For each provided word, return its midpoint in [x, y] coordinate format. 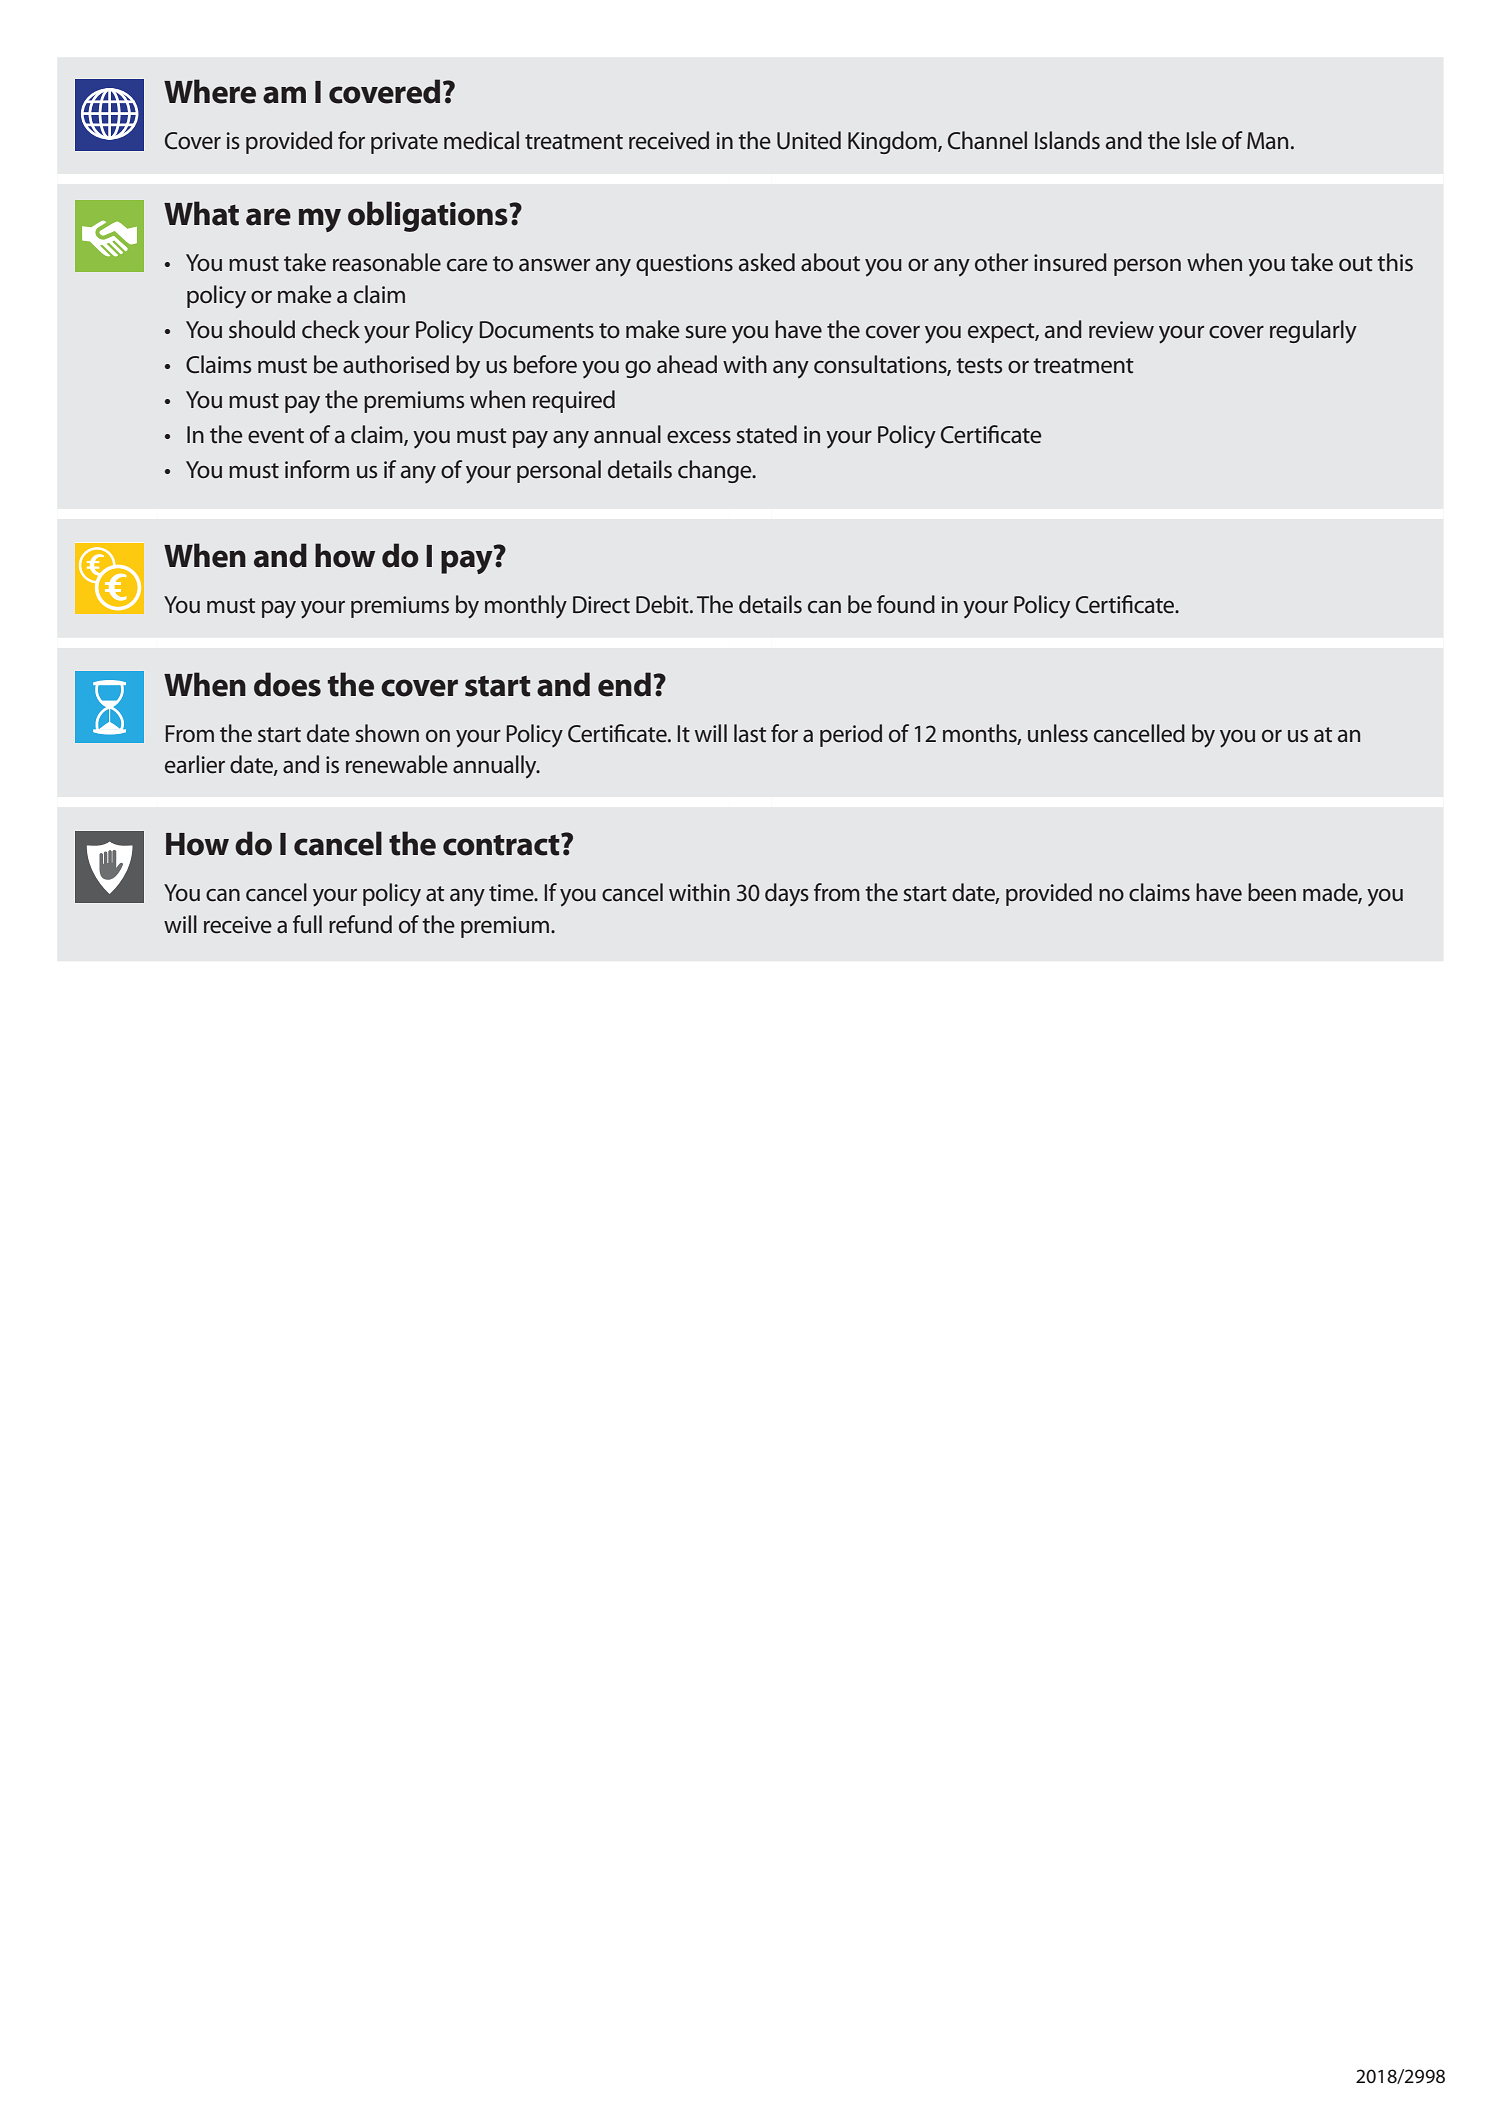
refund [360, 924]
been [1272, 892]
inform [317, 469]
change [716, 471]
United [809, 140]
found [906, 604]
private [404, 143]
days [787, 895]
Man [1267, 141]
